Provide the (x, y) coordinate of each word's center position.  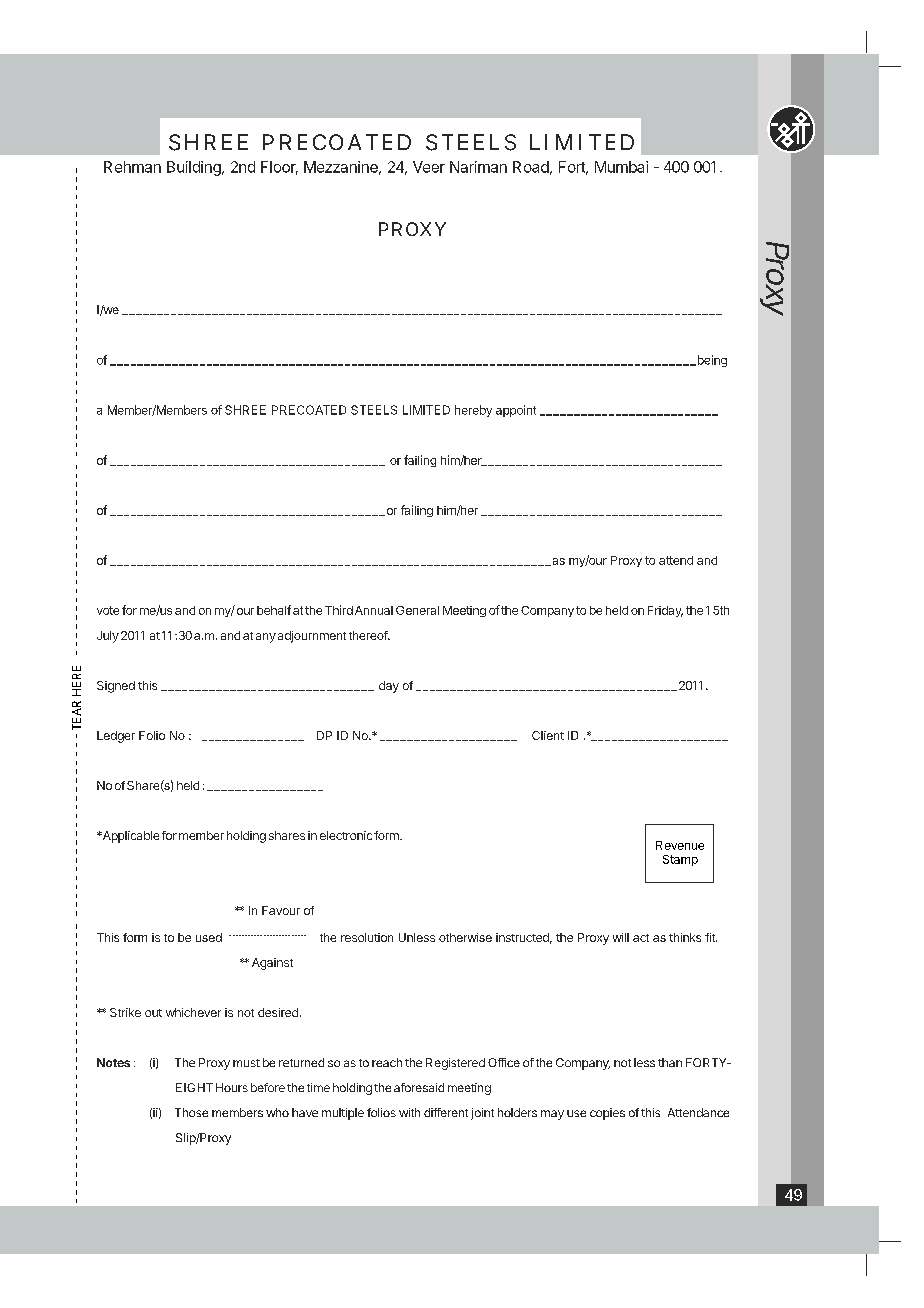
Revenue (680, 845)
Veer (429, 167)
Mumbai (621, 167)
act (641, 938)
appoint (516, 411)
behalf (274, 610)
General (417, 610)
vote (108, 610)
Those (191, 1112)
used (209, 937)
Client (548, 735)
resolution (367, 937)
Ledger (116, 737)
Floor (279, 168)
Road (531, 167)
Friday (665, 611)
